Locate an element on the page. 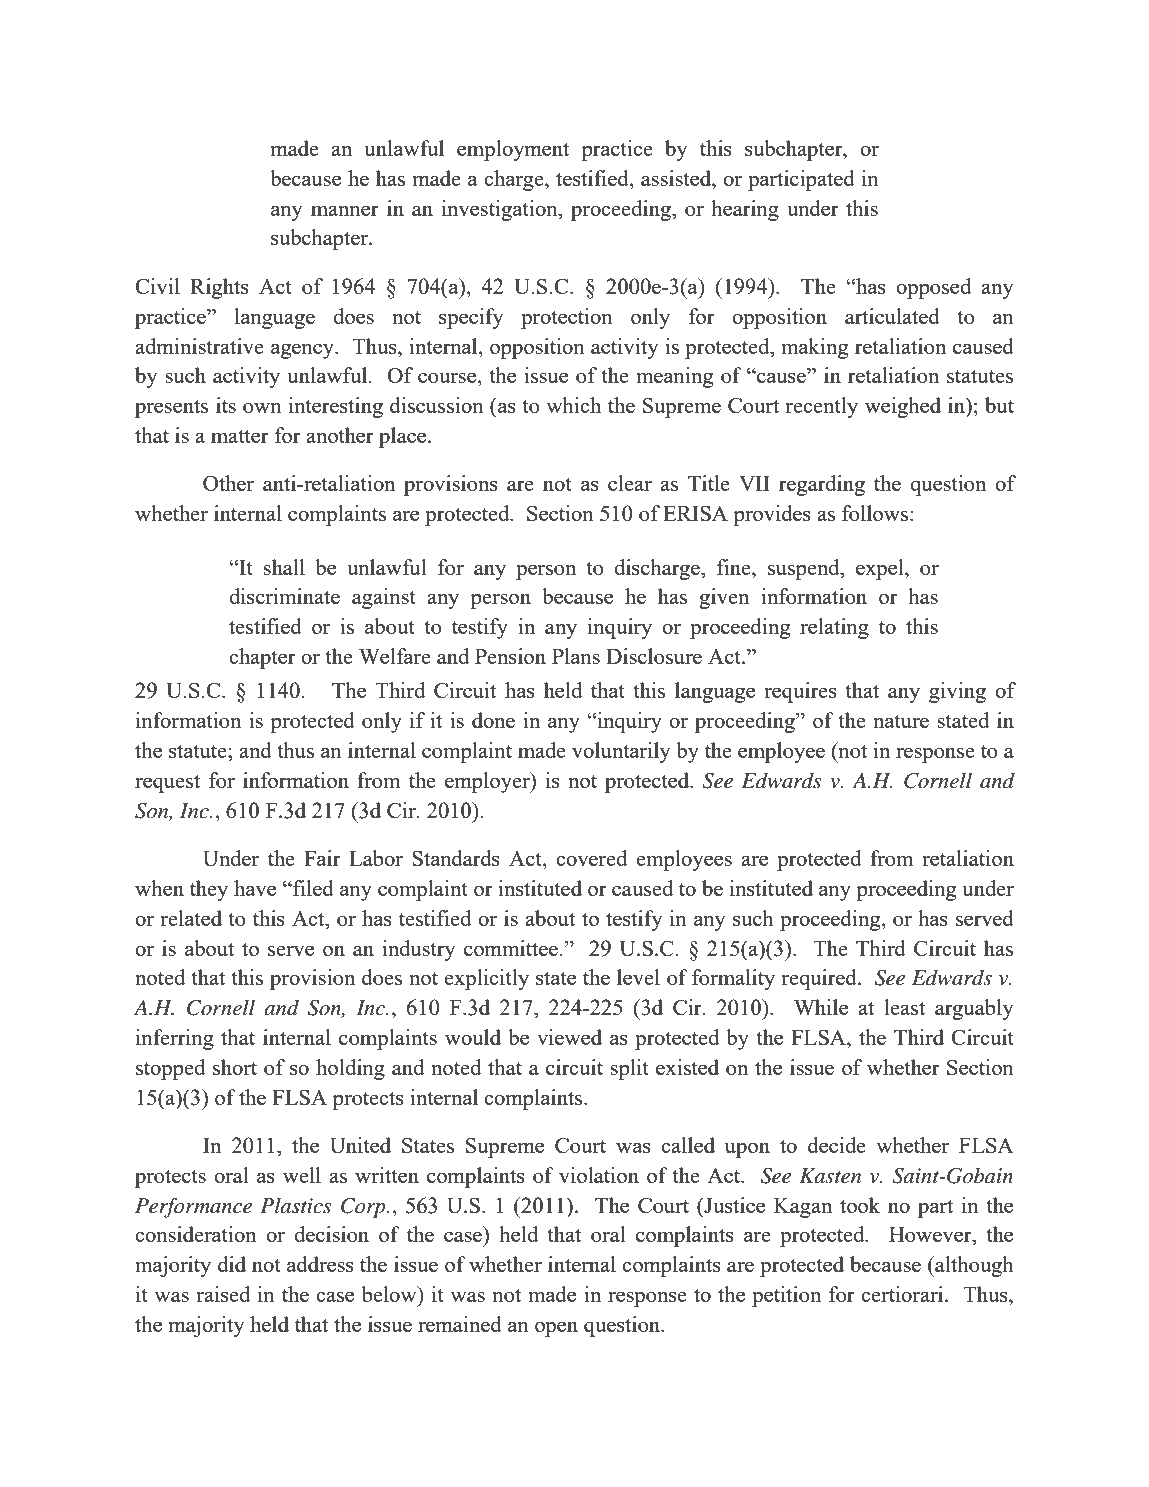  employment is located at coordinates (513, 150).
